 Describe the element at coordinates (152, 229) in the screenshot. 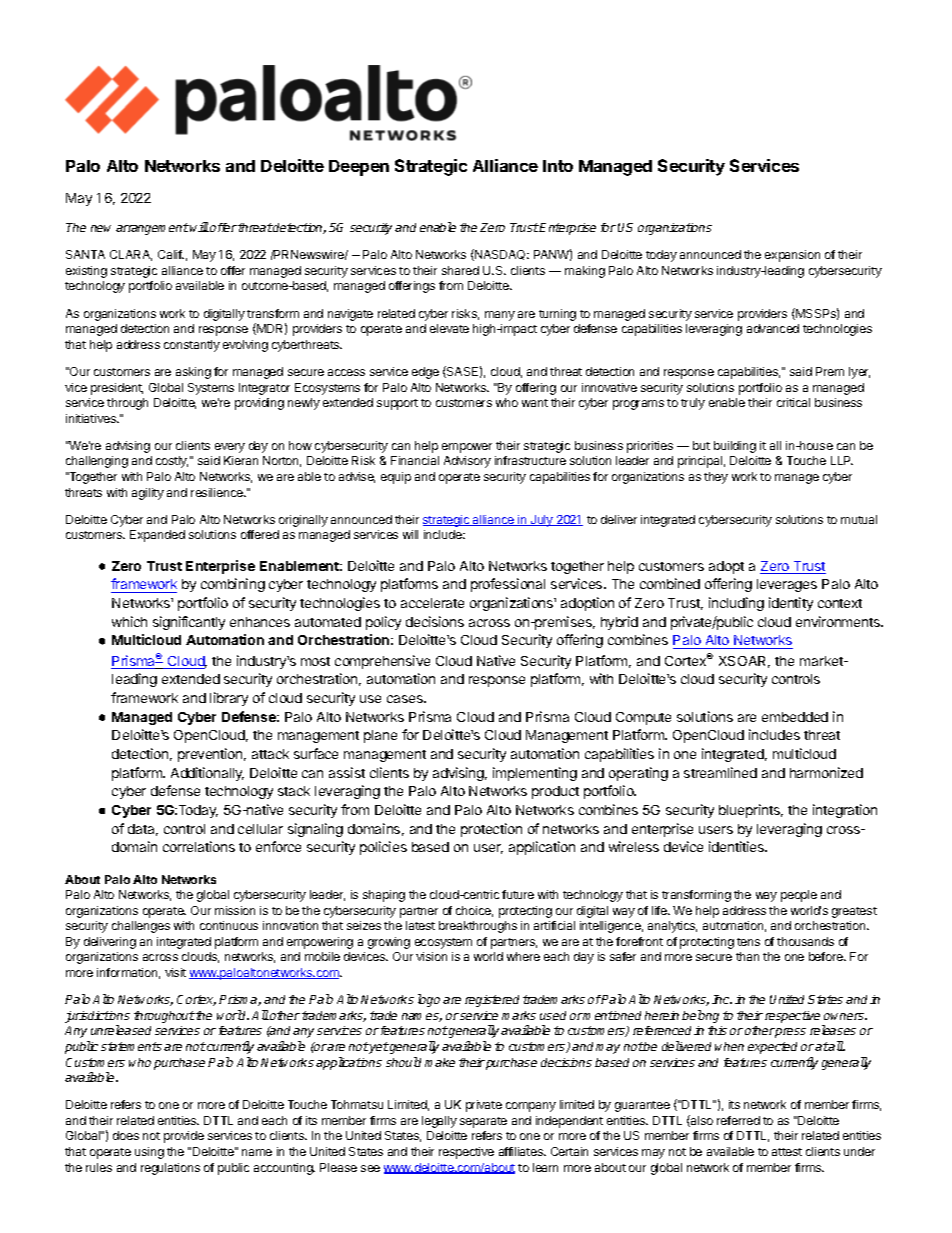

I see `arrangement` at that location.
